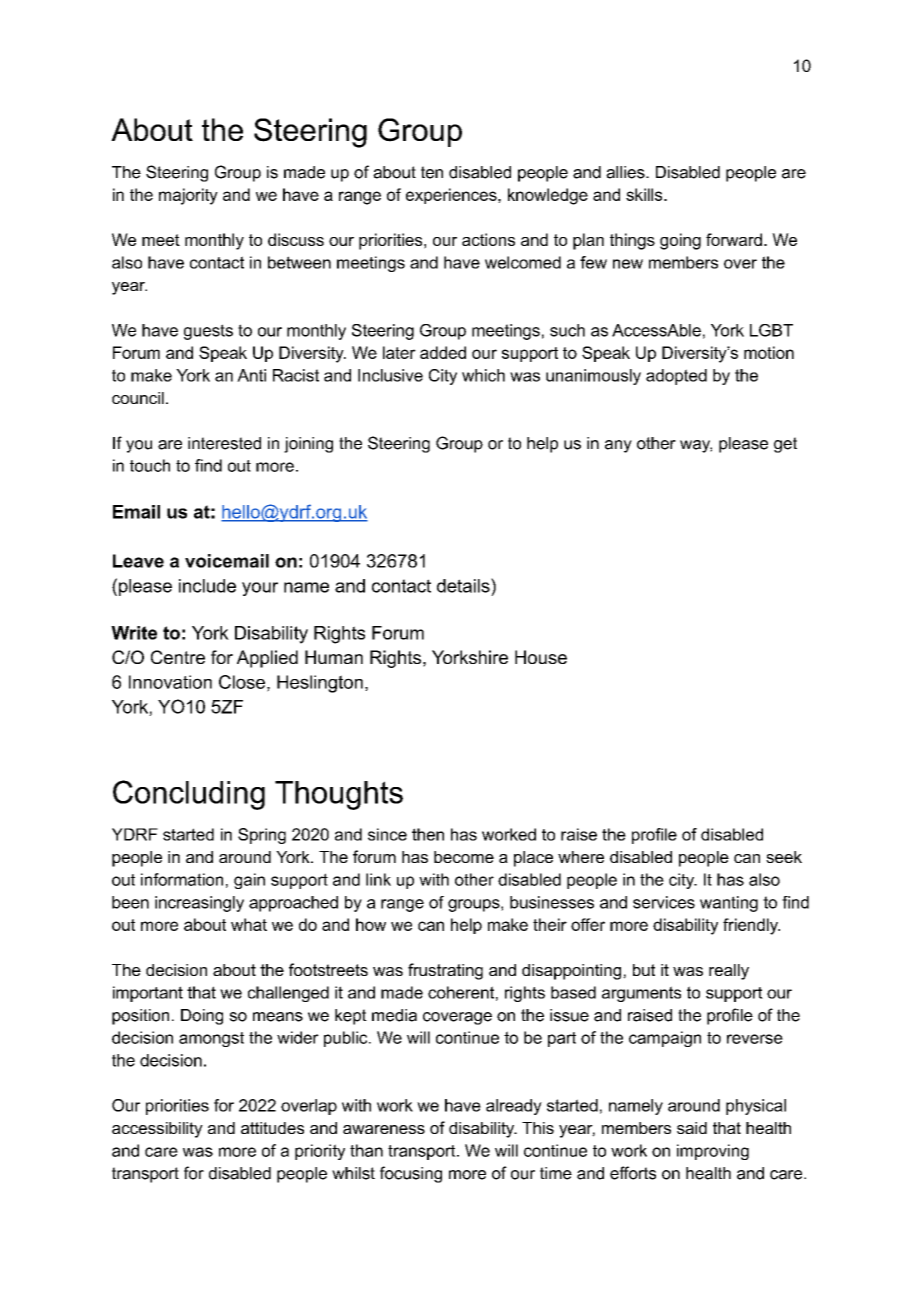  I want to click on way, so click(696, 446).
